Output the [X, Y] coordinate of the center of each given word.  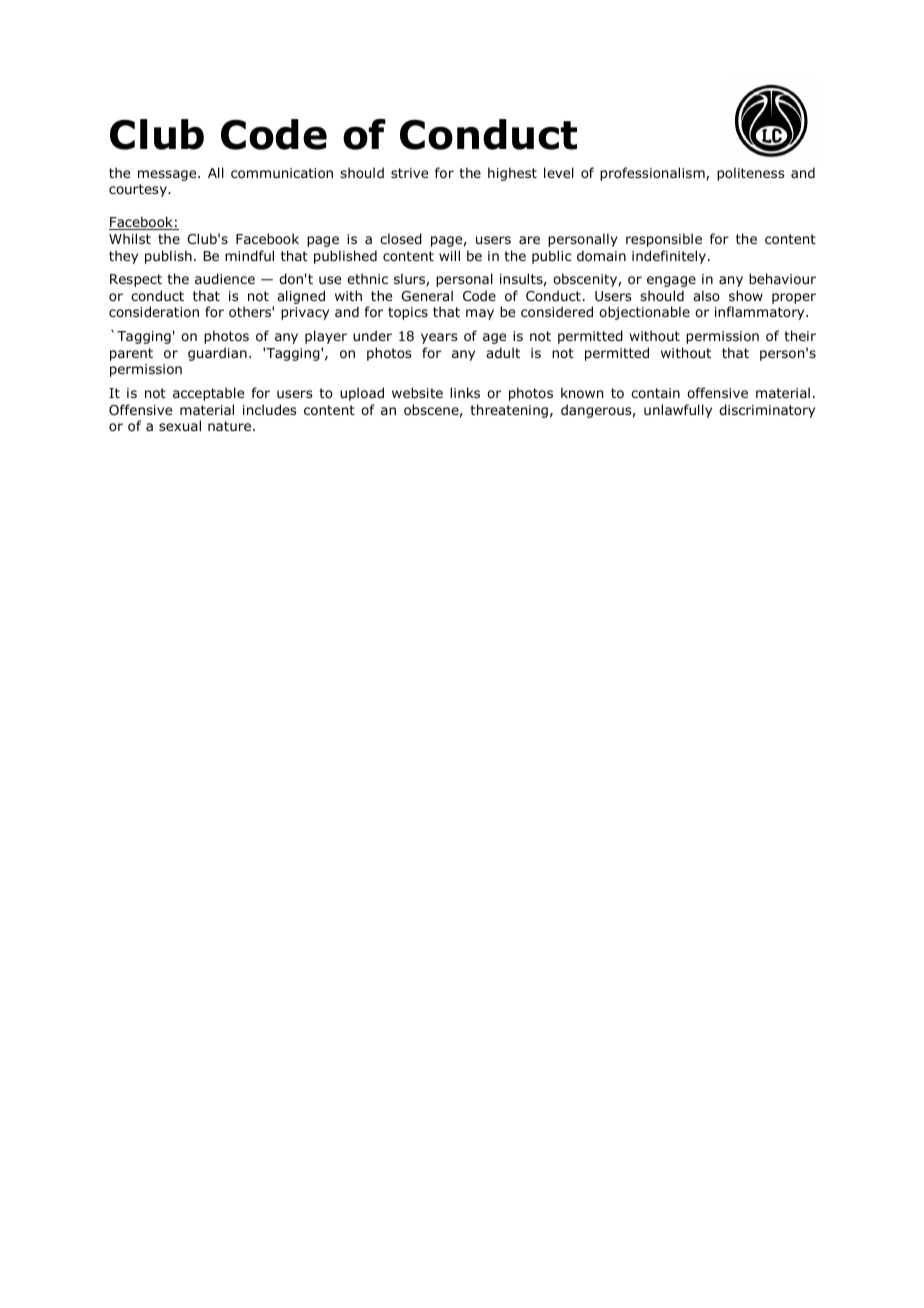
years [439, 338]
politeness [751, 174]
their [800, 335]
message [168, 175]
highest [512, 174]
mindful [249, 256]
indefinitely [669, 257]
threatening [509, 411]
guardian [217, 354]
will [449, 255]
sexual [180, 425]
